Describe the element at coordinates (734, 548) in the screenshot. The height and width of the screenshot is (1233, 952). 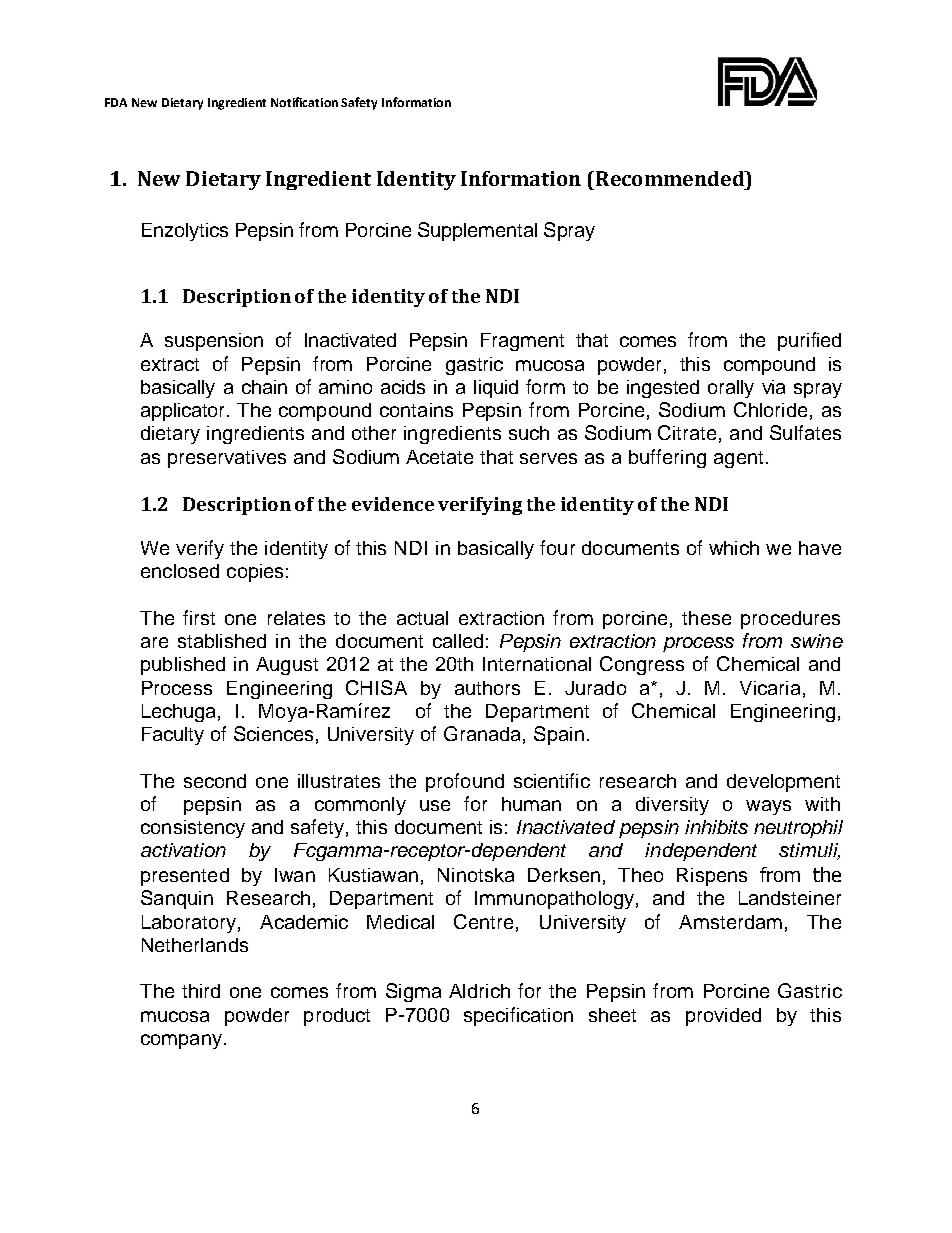
I see `which` at that location.
